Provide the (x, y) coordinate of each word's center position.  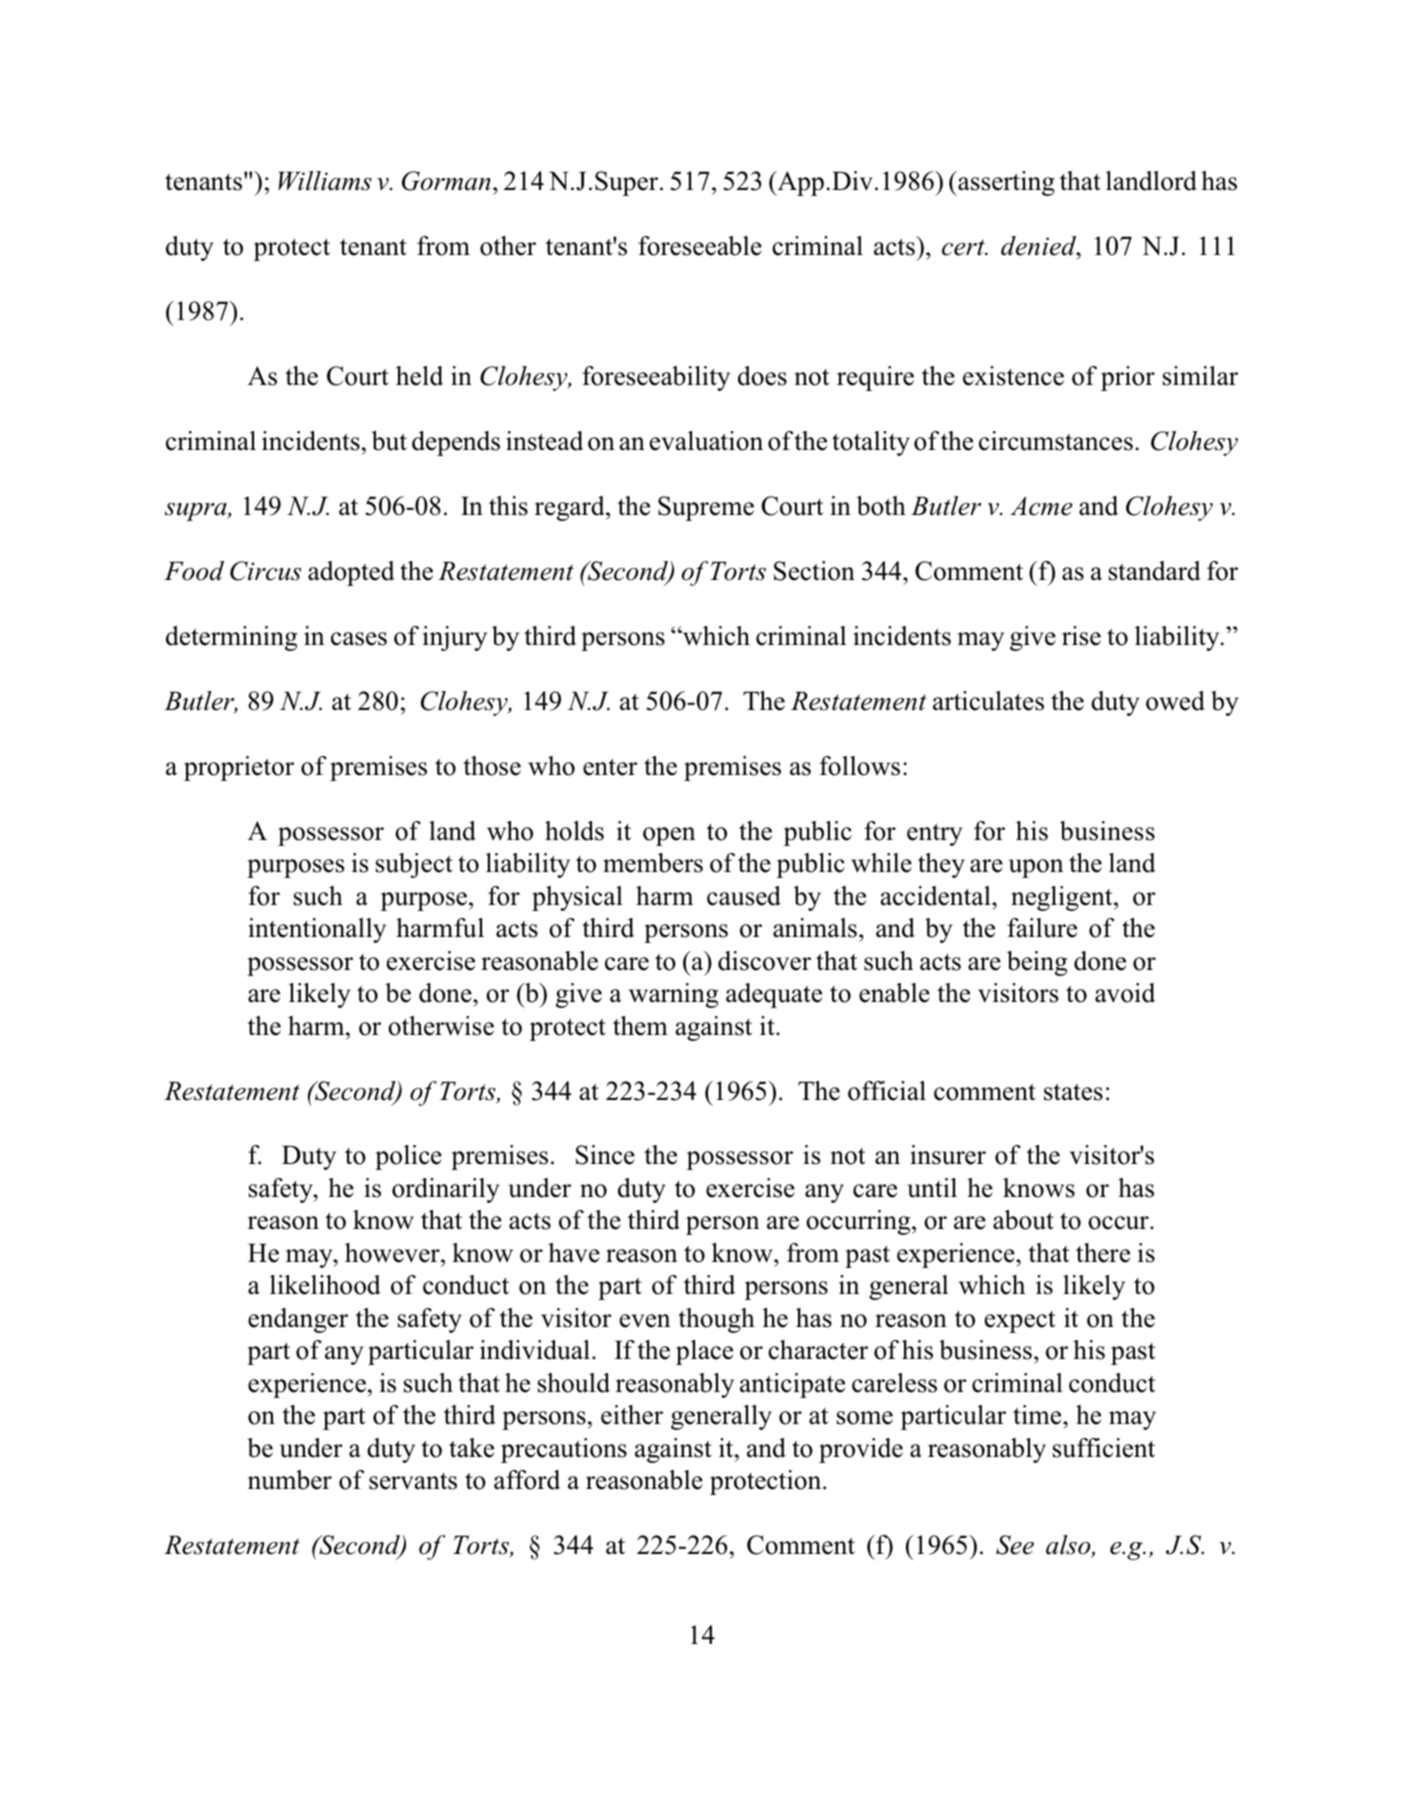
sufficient (1104, 1448)
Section (814, 571)
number (290, 1480)
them (640, 1026)
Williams (325, 181)
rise (1081, 636)
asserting (1005, 183)
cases (359, 639)
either (632, 1415)
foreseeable (700, 246)
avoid (1125, 993)
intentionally (317, 930)
